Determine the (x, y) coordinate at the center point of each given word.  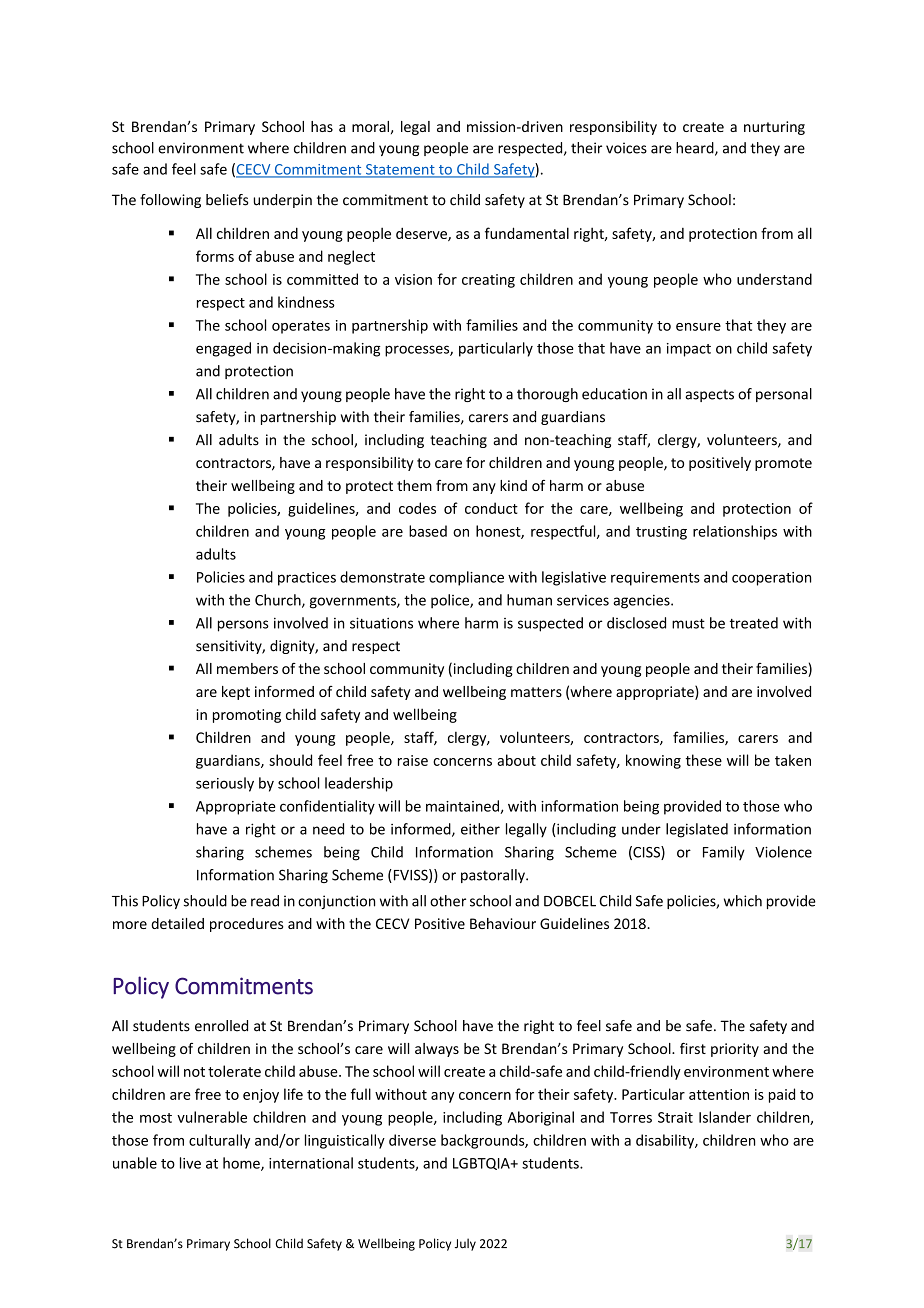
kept (236, 693)
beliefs (227, 200)
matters (536, 692)
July (465, 1244)
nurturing (774, 128)
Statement (400, 170)
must (688, 624)
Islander (725, 1117)
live (190, 1163)
